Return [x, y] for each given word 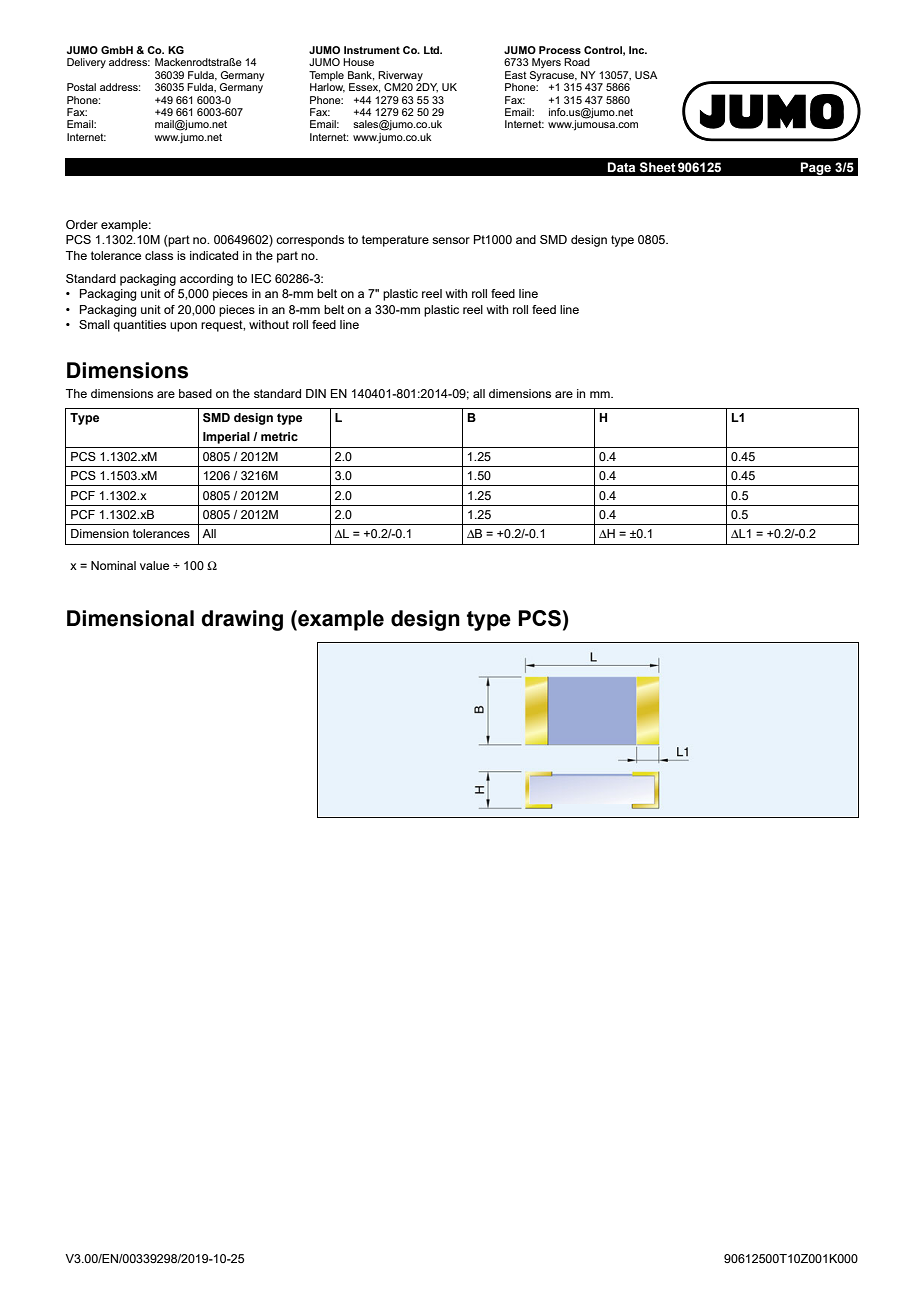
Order [82, 224]
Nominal [113, 565]
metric [279, 436]
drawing [242, 620]
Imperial [226, 438]
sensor [451, 240]
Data [621, 167]
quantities [139, 326]
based [195, 393]
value [154, 565]
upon [183, 327]
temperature [395, 241]
